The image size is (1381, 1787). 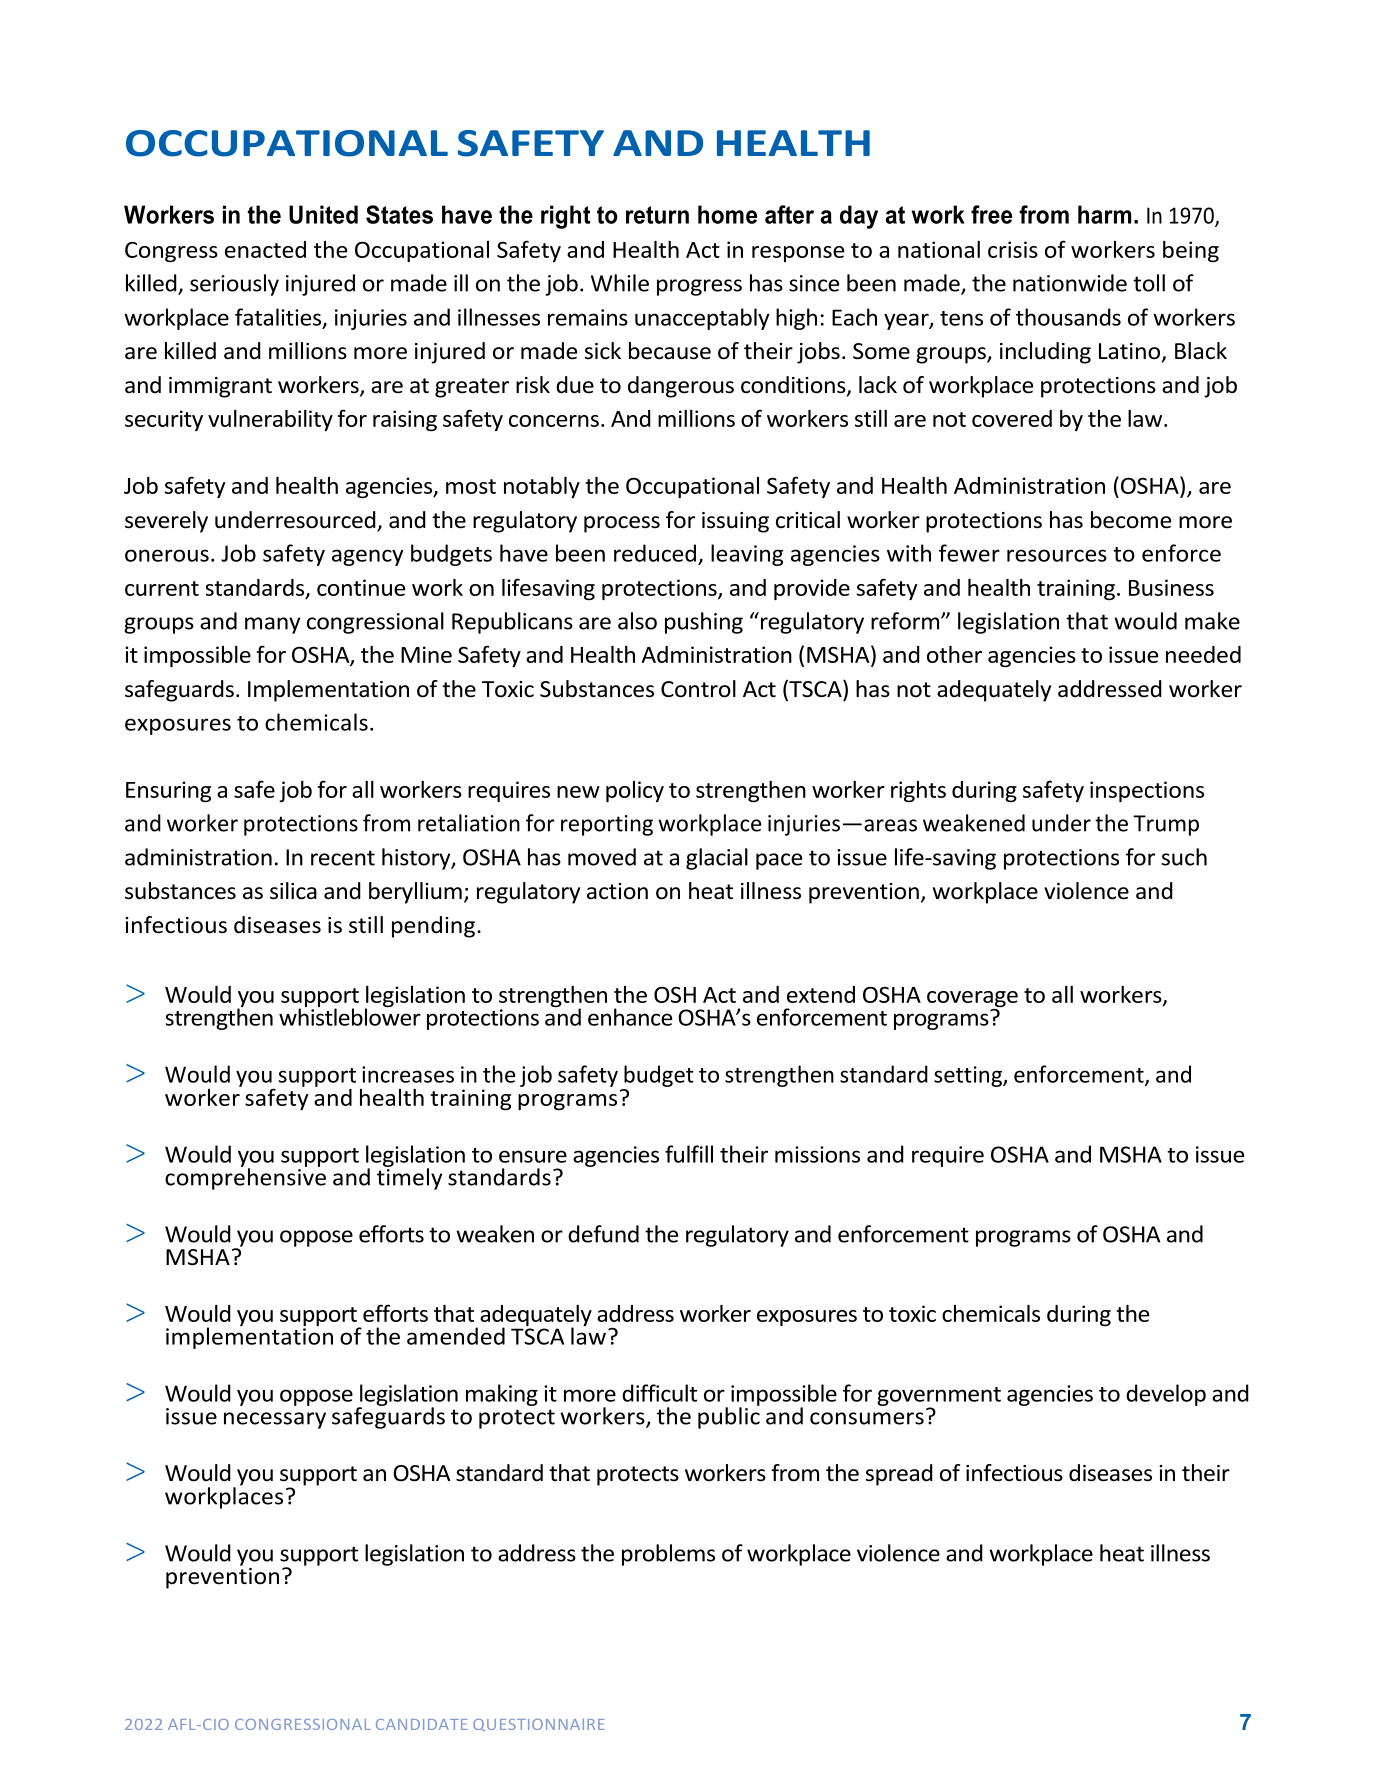 What do you see at coordinates (698, 689) in the screenshot?
I see `Control` at bounding box center [698, 689].
